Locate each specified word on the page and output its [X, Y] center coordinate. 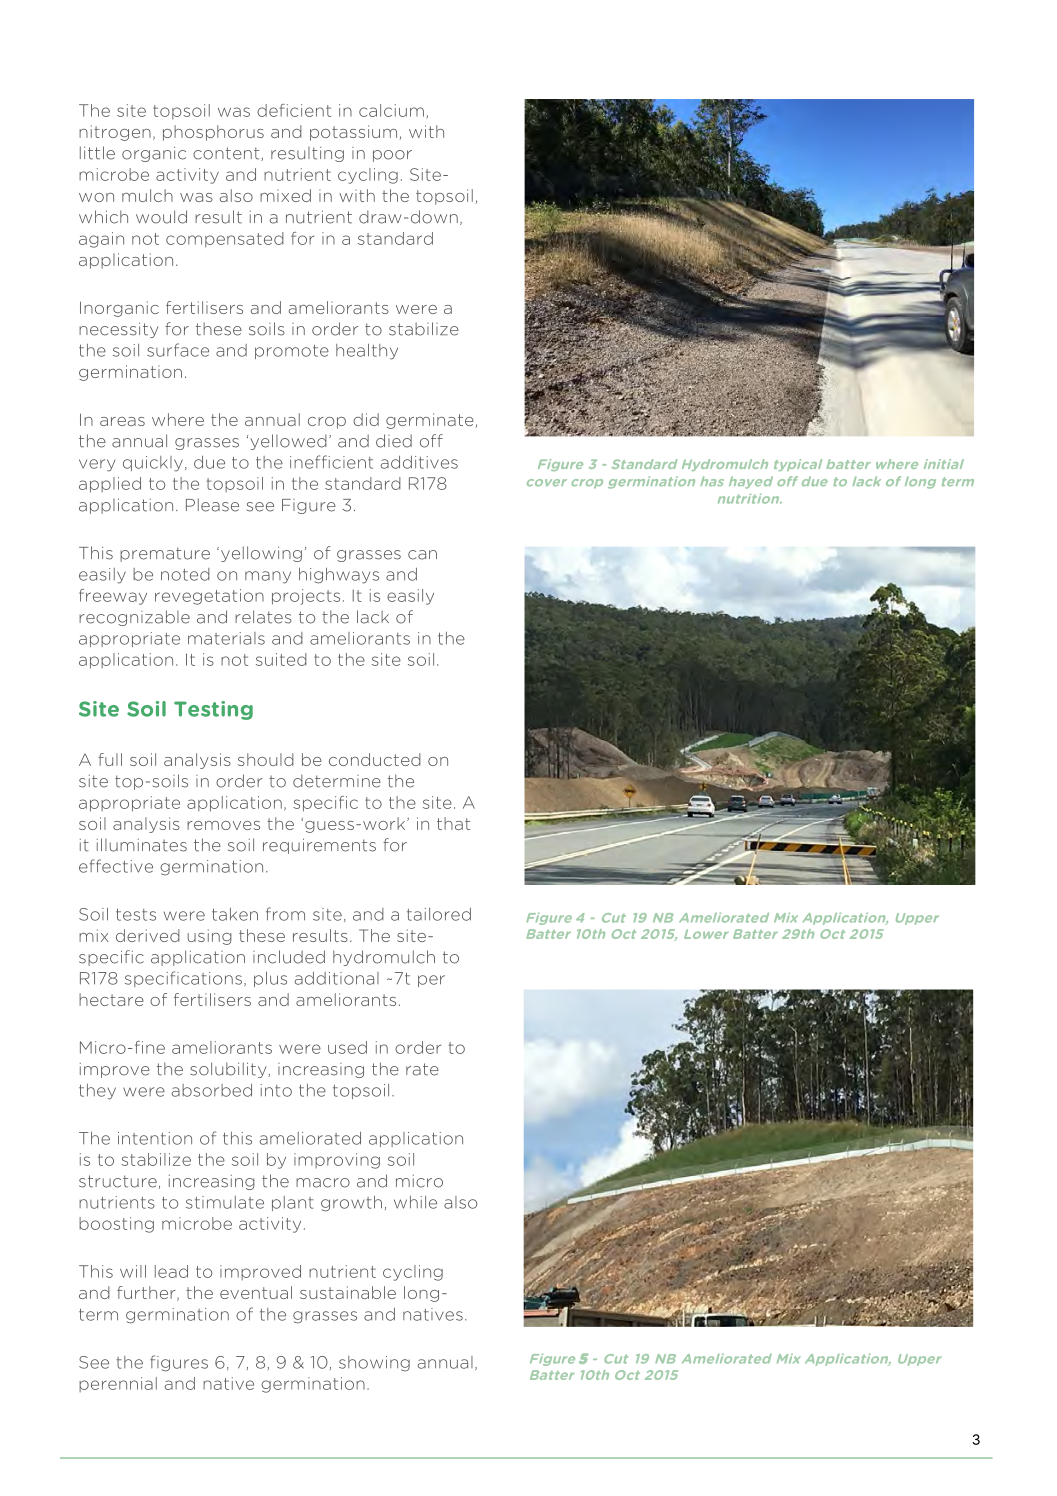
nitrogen [115, 133]
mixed [285, 195]
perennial [118, 1384]
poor [392, 156]
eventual [256, 1292]
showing [374, 1364]
